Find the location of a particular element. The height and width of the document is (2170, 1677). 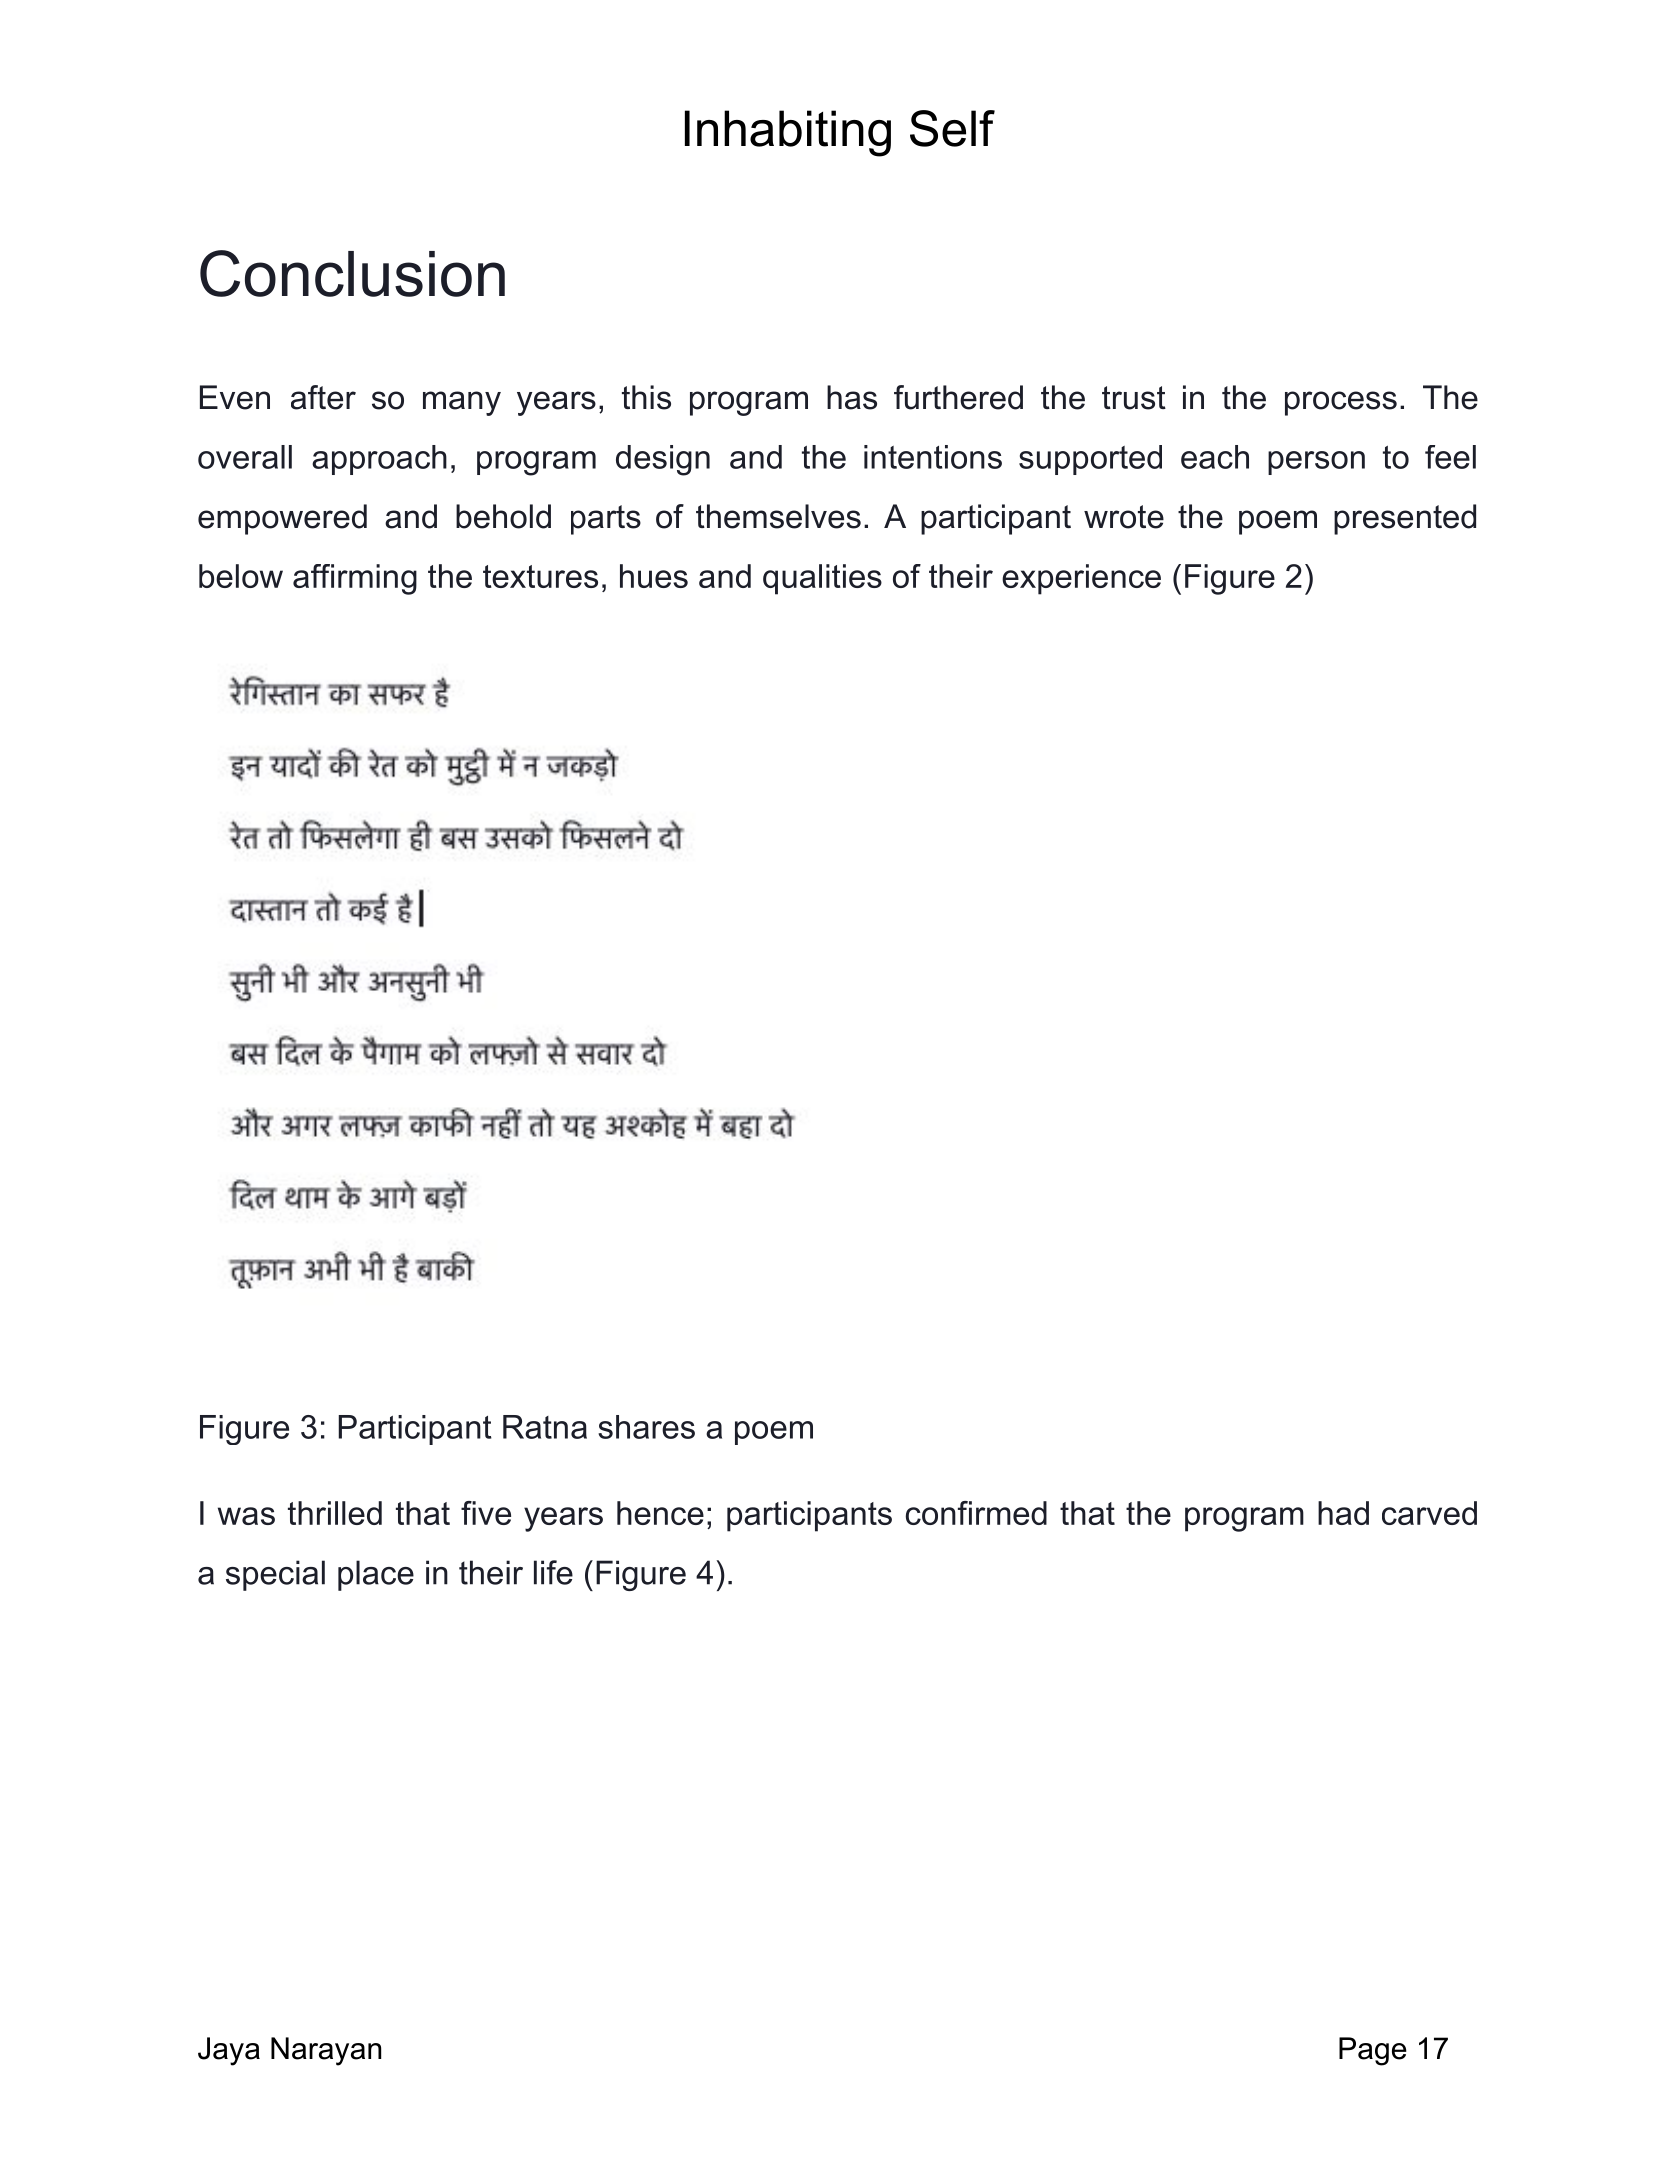

Inhabiting is located at coordinates (788, 133).
